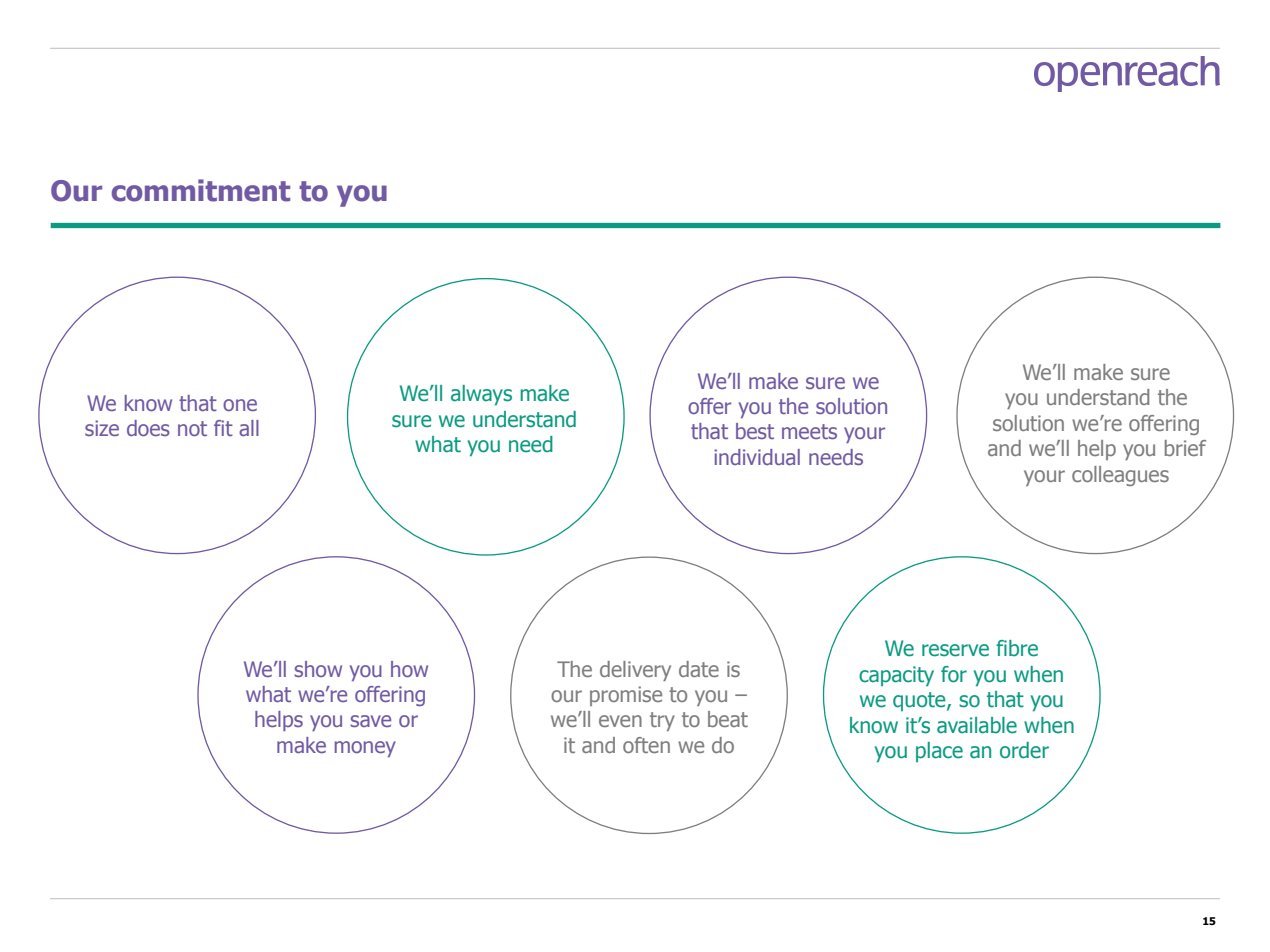 Image resolution: width=1270 pixels, height=952 pixels. Describe the element at coordinates (223, 428) in the page. I see `fit` at that location.
